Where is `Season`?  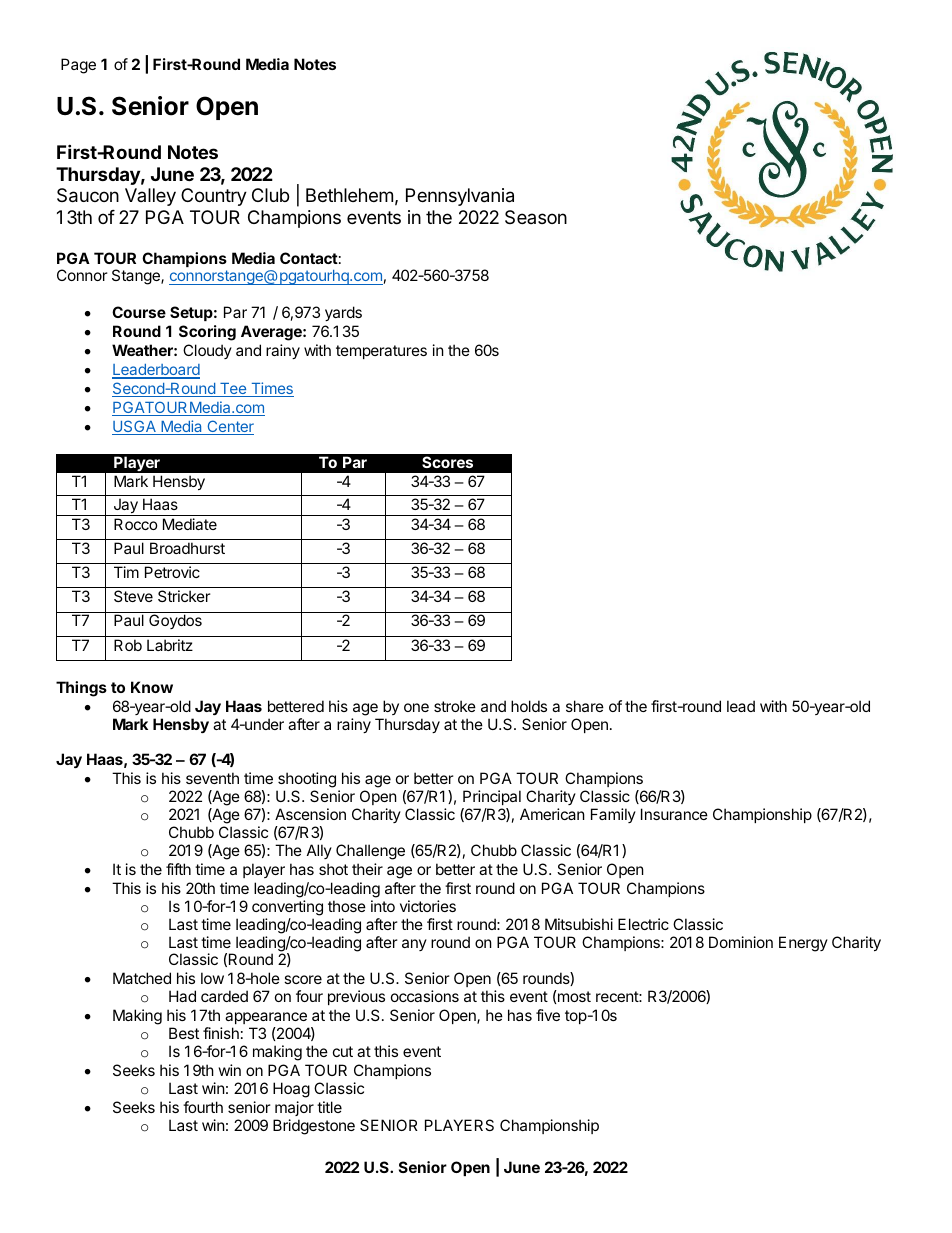 Season is located at coordinates (536, 217).
